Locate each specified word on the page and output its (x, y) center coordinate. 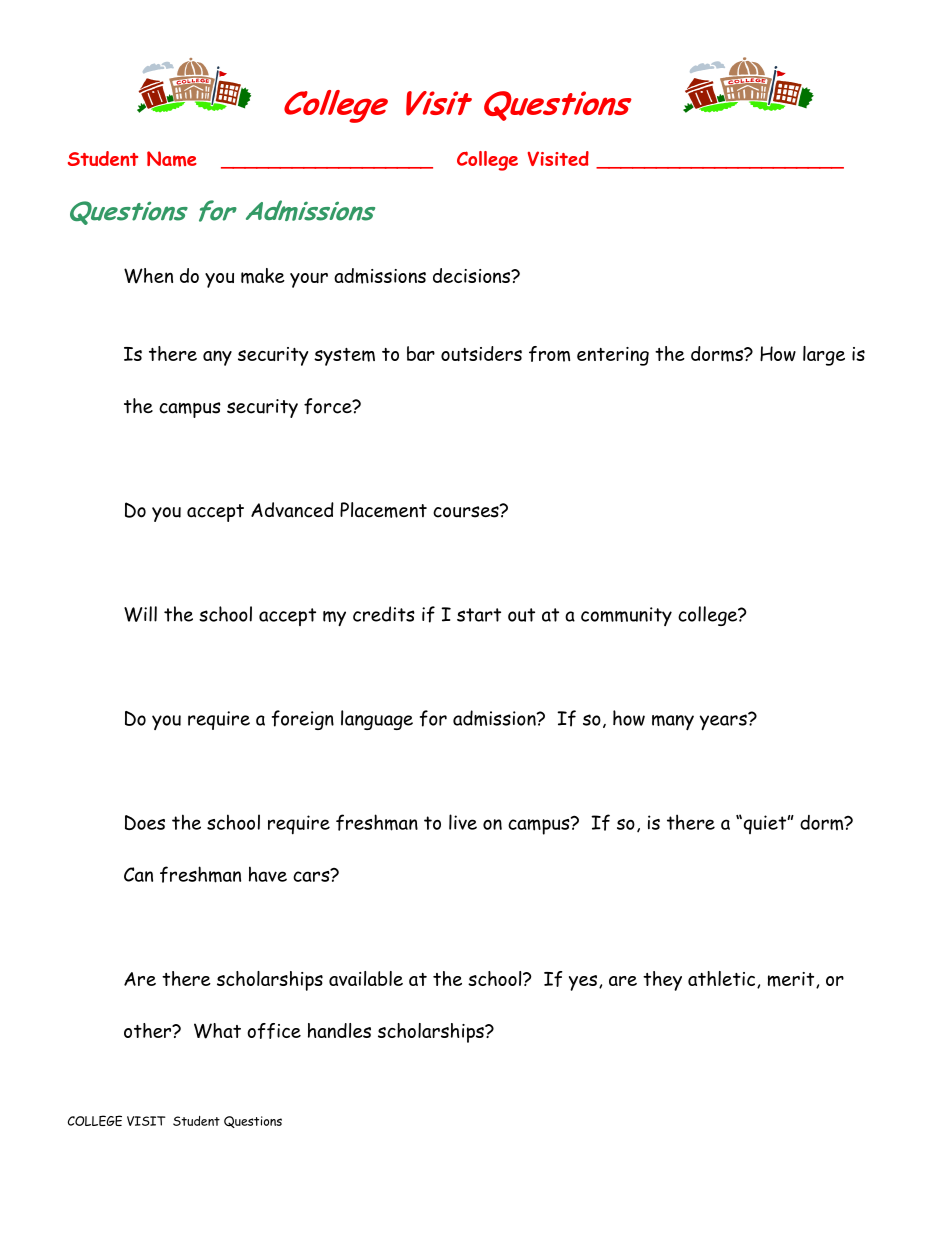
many (673, 722)
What (217, 1031)
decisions (473, 275)
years (724, 721)
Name (172, 159)
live (463, 822)
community (626, 616)
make (263, 276)
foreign (303, 720)
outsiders (481, 353)
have (268, 874)
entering (613, 356)
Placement (383, 510)
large (824, 356)
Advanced (292, 510)
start (479, 615)
